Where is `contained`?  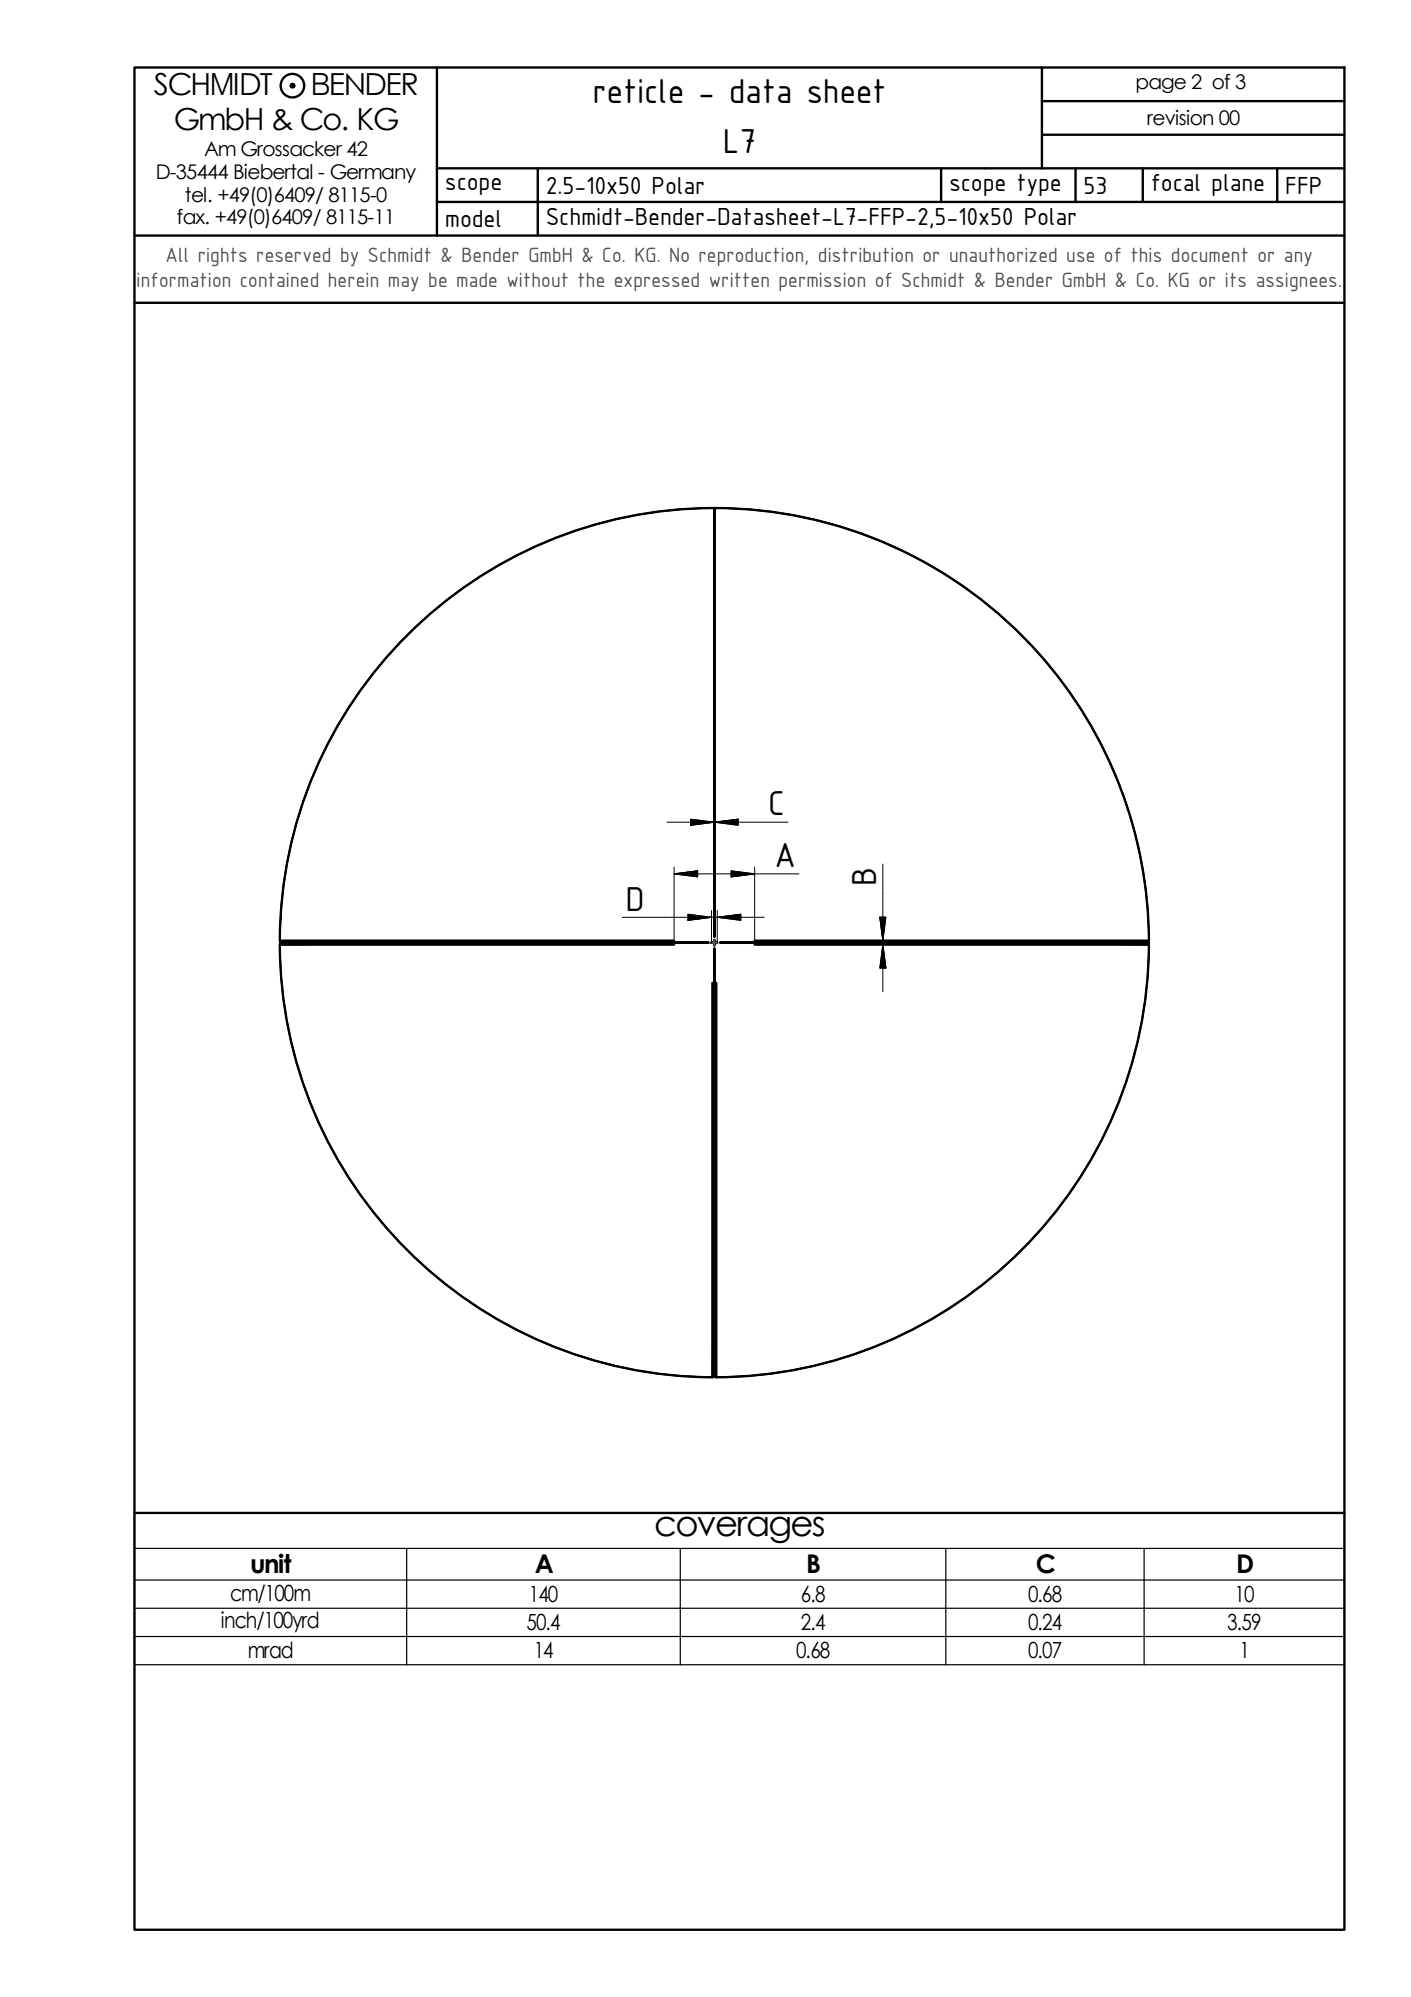
contained is located at coordinates (279, 280).
